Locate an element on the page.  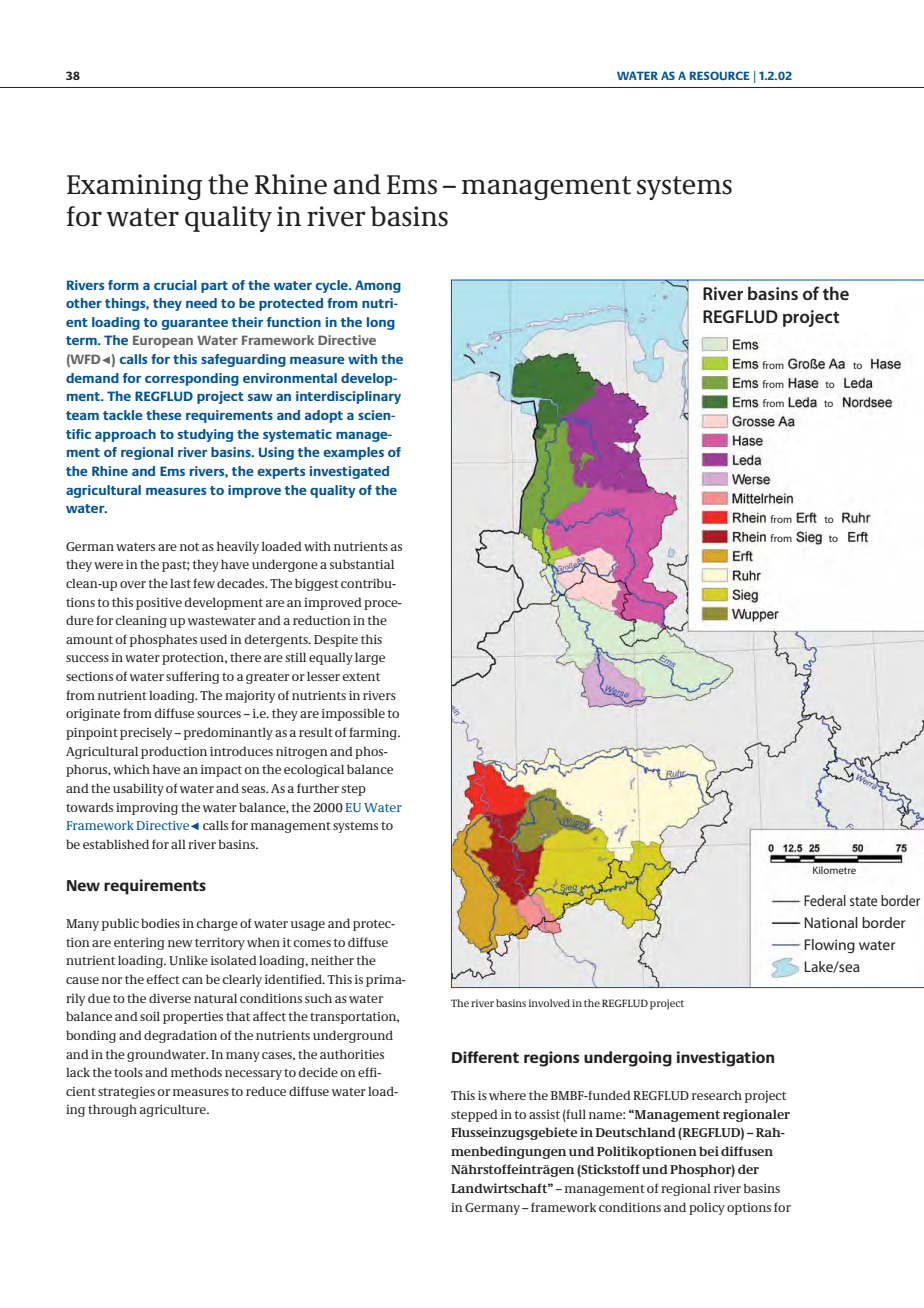
agriculture is located at coordinates (174, 1110).
